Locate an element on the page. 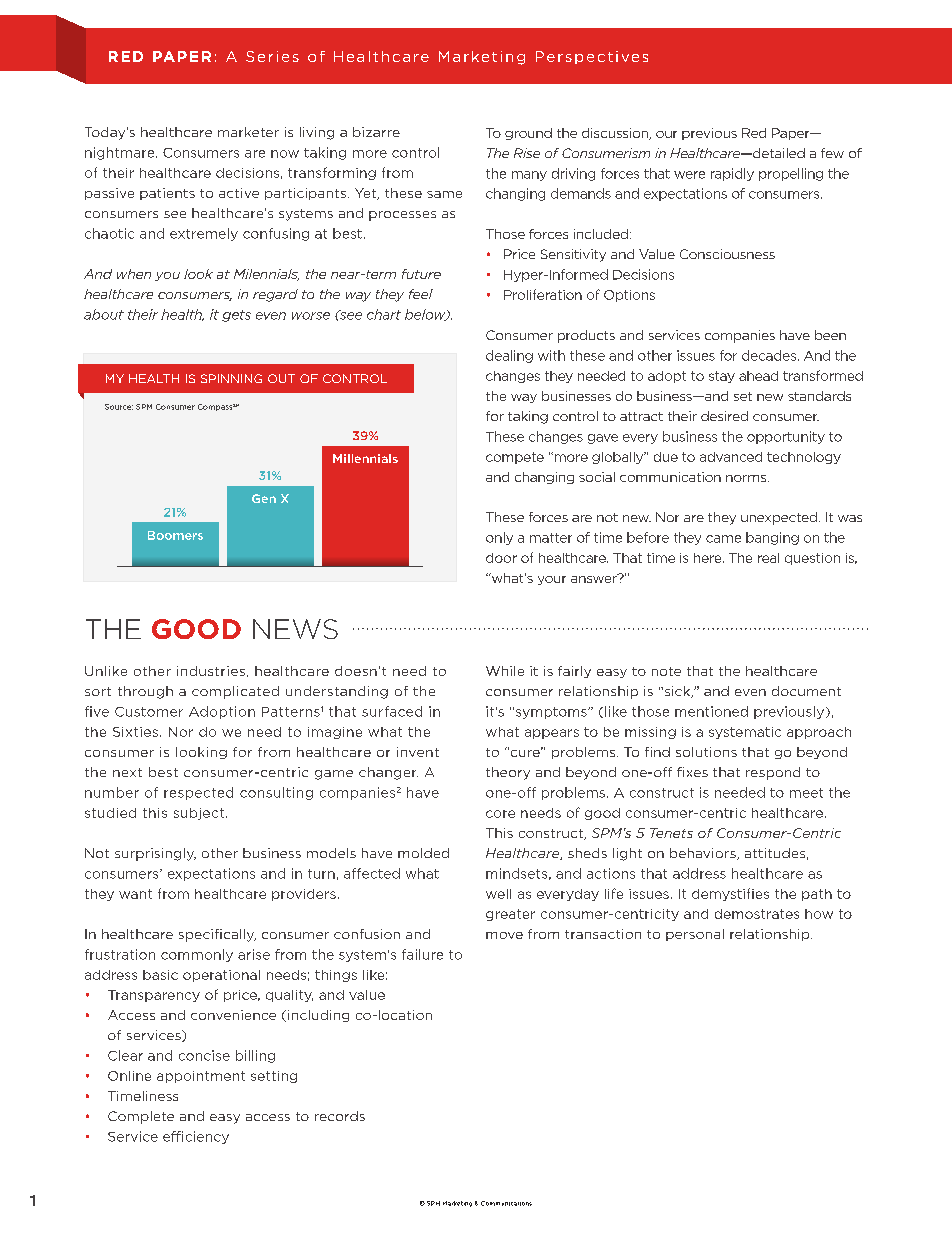  few is located at coordinates (832, 153).
